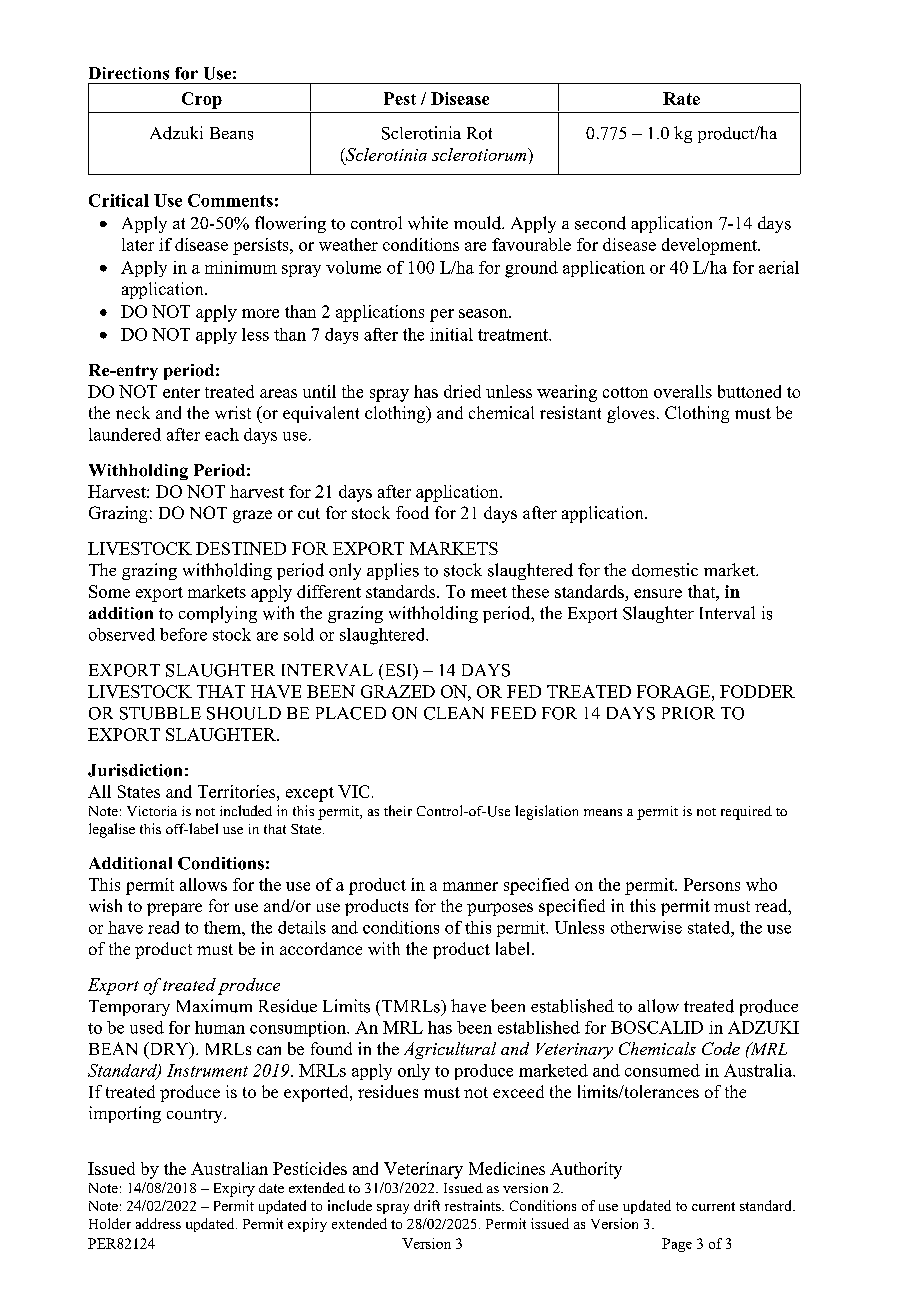 The width and height of the screenshot is (924, 1308). What do you see at coordinates (158, 1223) in the screenshot?
I see `address` at bounding box center [158, 1223].
